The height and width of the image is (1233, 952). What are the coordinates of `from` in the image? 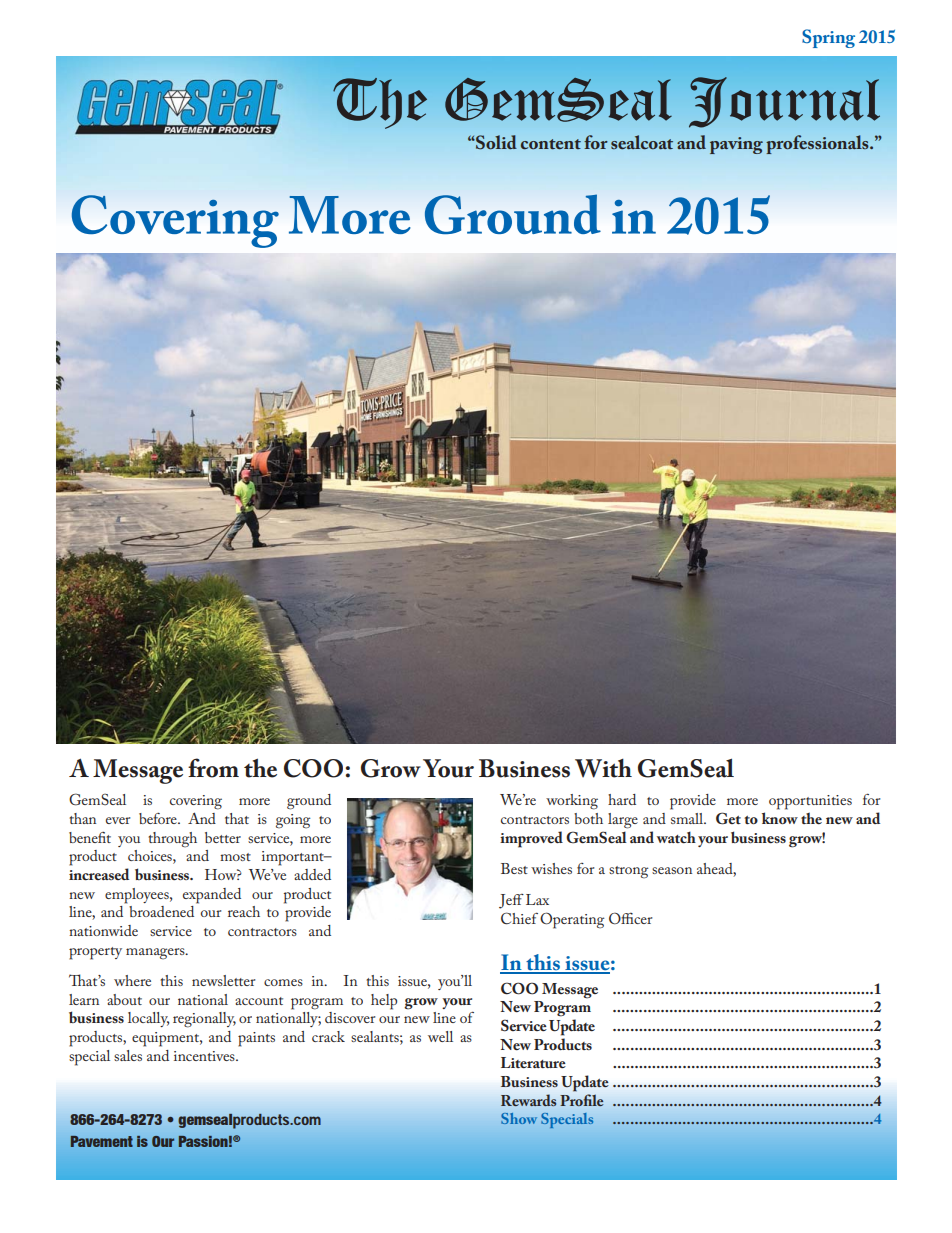 It's located at (213, 768).
